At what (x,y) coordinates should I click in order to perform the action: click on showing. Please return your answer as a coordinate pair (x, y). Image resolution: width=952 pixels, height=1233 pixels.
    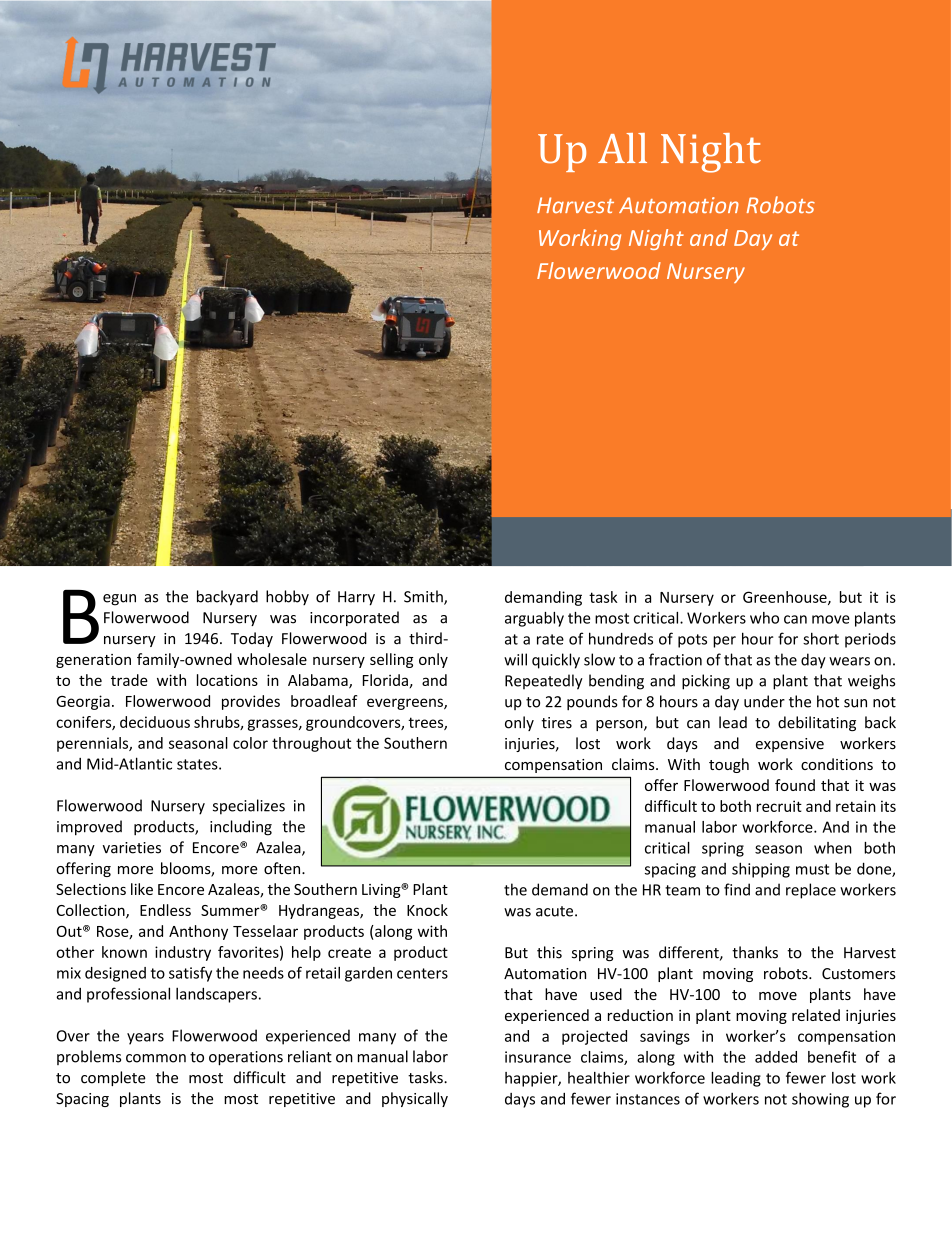
    Looking at the image, I should click on (820, 1100).
